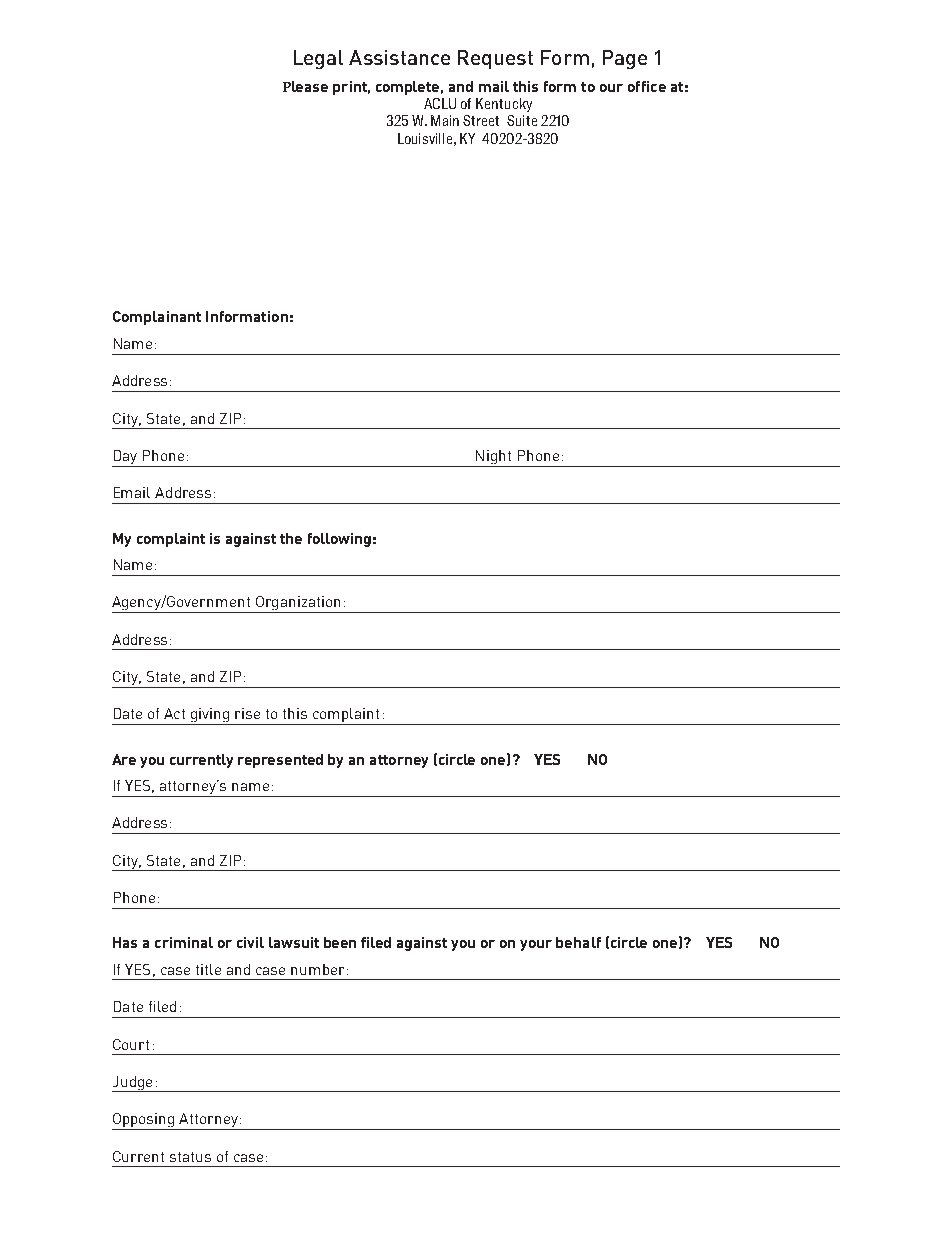  What do you see at coordinates (578, 942) in the screenshot?
I see `behalf` at bounding box center [578, 942].
